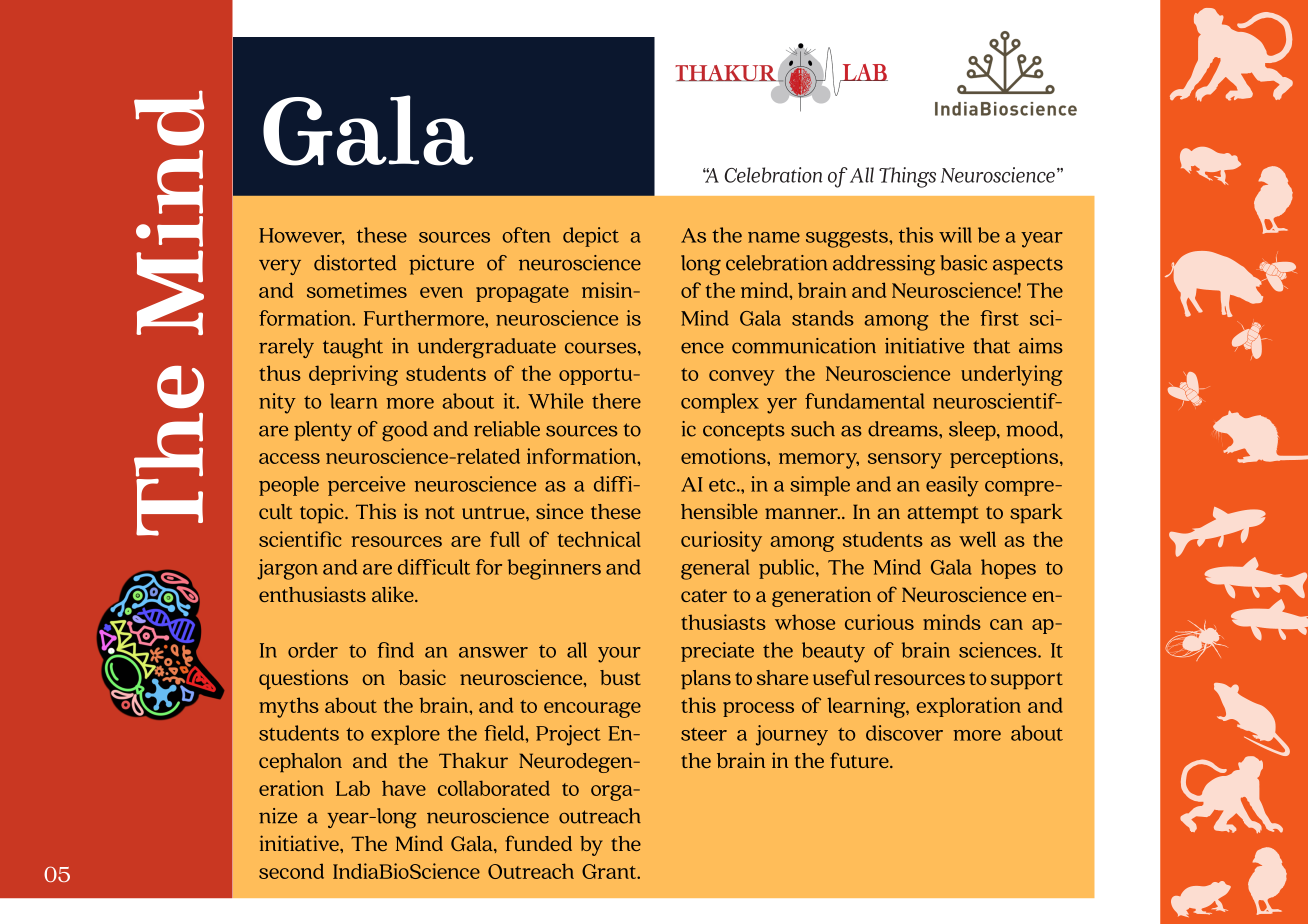  Describe the element at coordinates (440, 512) in the document. I see `not` at that location.
